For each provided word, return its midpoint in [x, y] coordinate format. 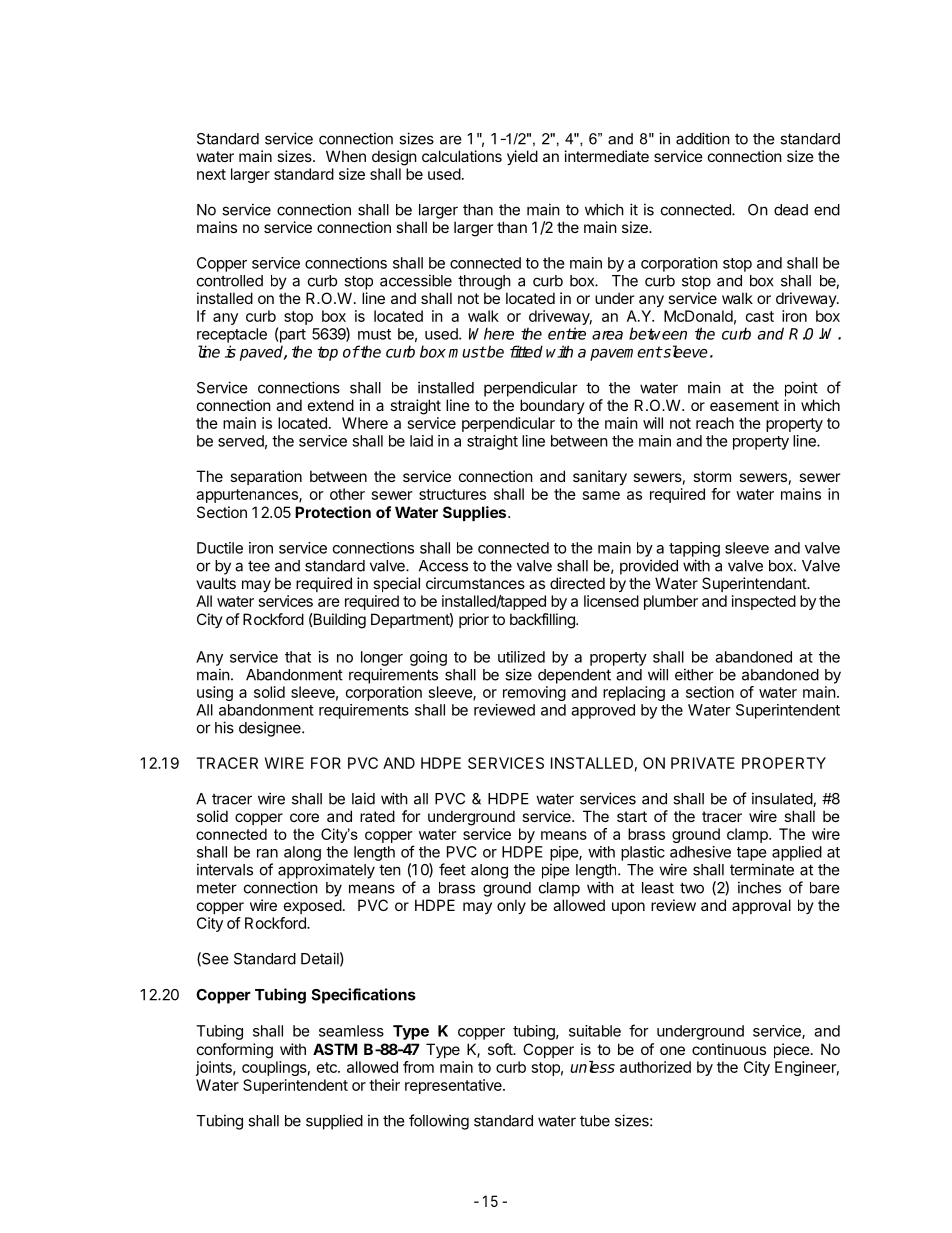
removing [534, 693]
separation [266, 477]
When [346, 156]
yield [522, 157]
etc [328, 1067]
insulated [783, 799]
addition [703, 138]
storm [712, 476]
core [304, 817]
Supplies [476, 513]
